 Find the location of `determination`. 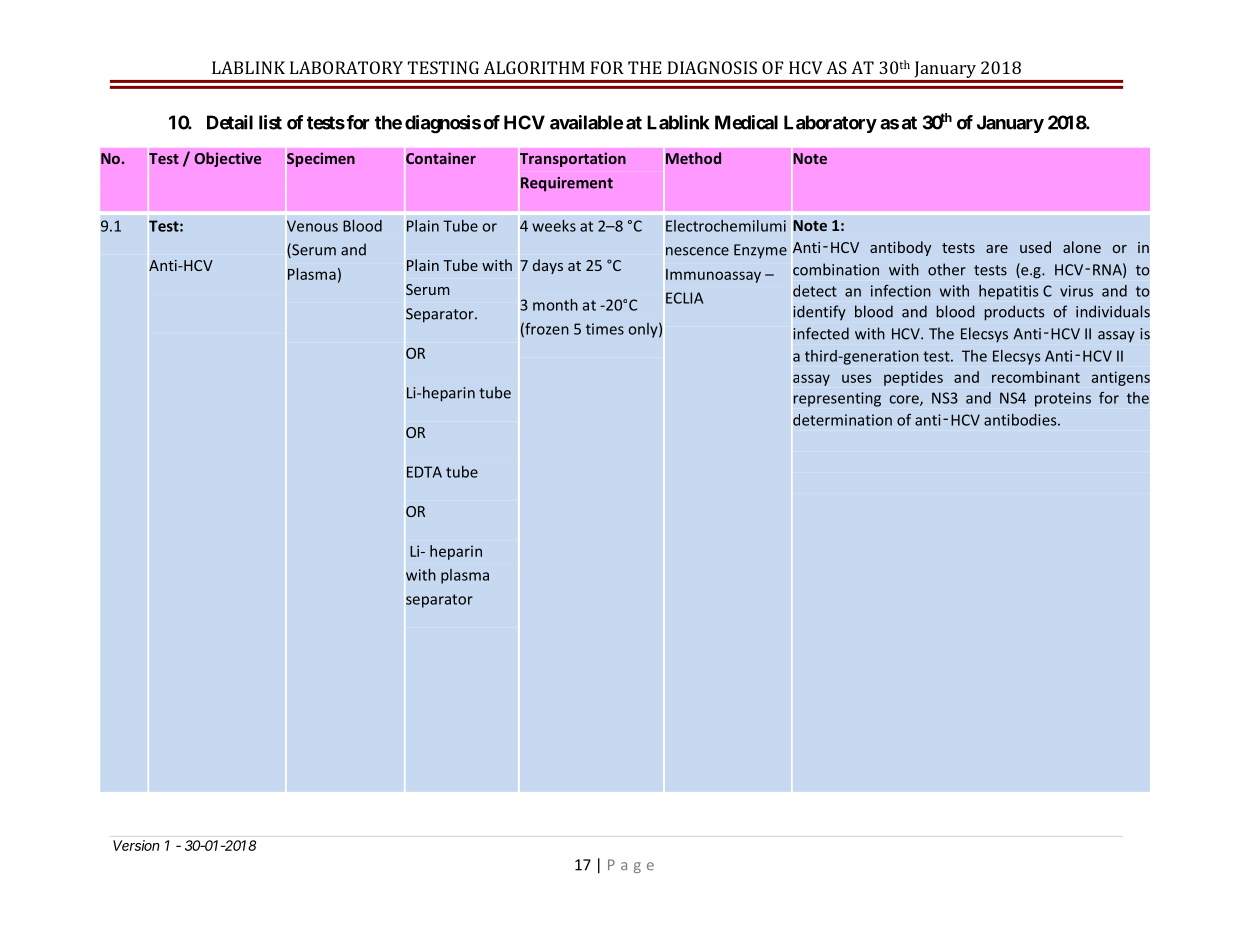

determination is located at coordinates (842, 420).
